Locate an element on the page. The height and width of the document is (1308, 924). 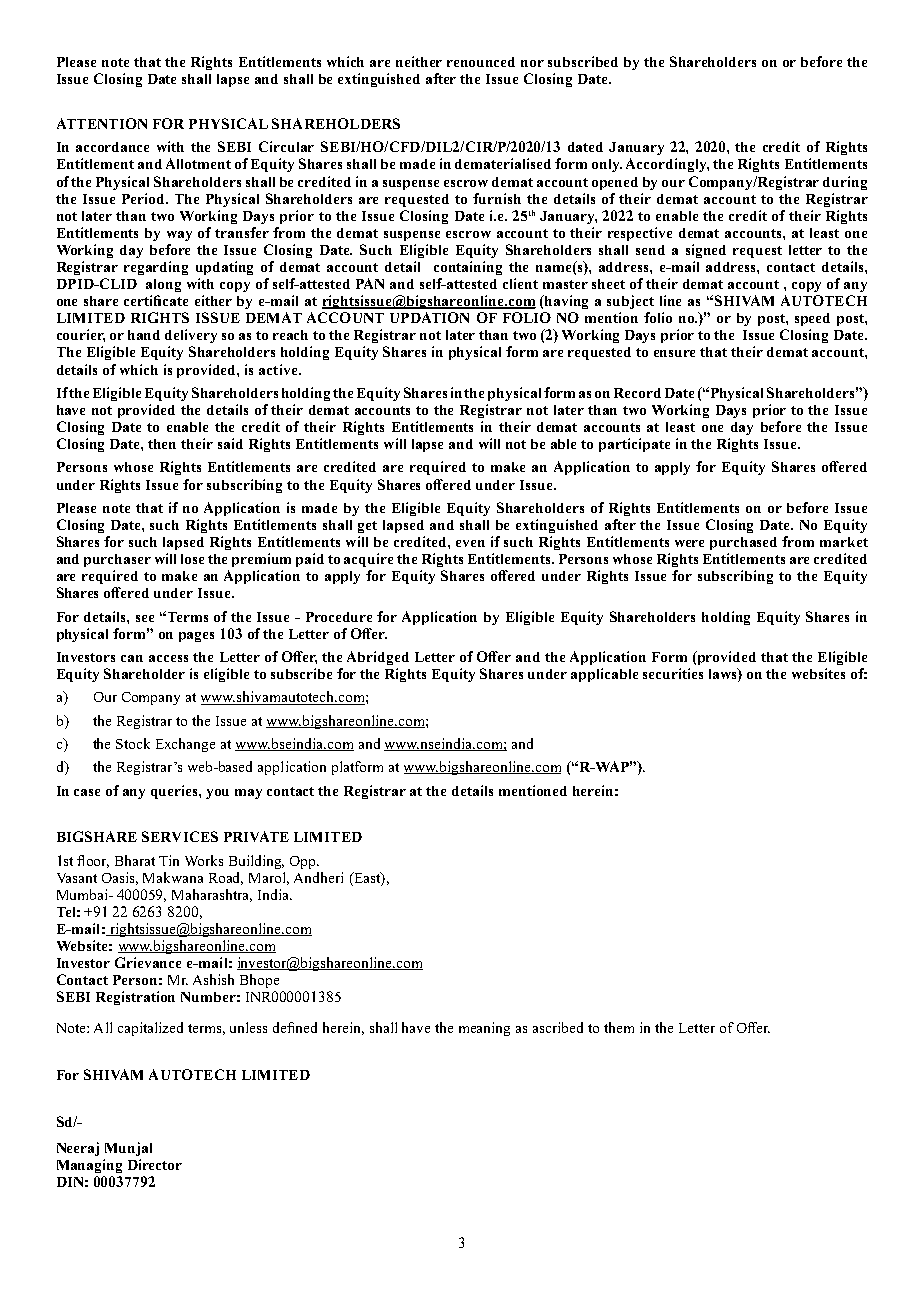
ATTENTION is located at coordinates (102, 123).
